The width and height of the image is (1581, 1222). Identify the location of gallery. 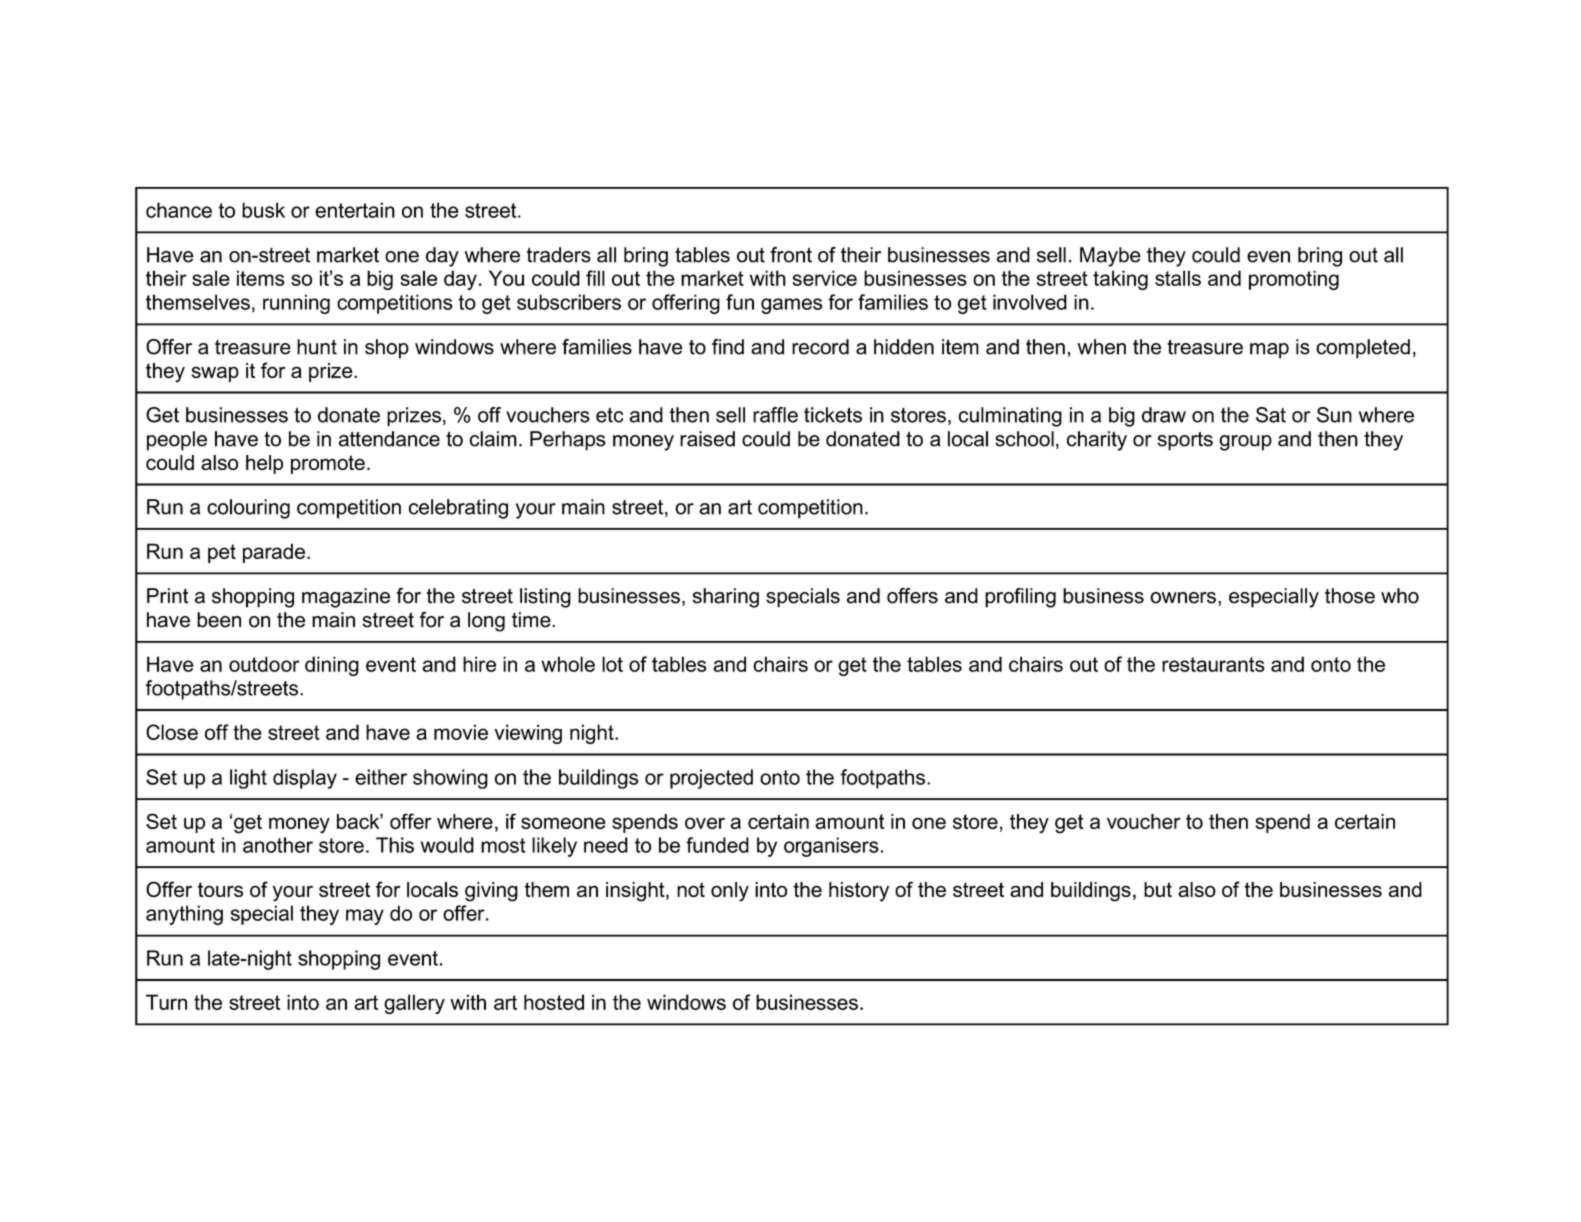
(414, 1004).
